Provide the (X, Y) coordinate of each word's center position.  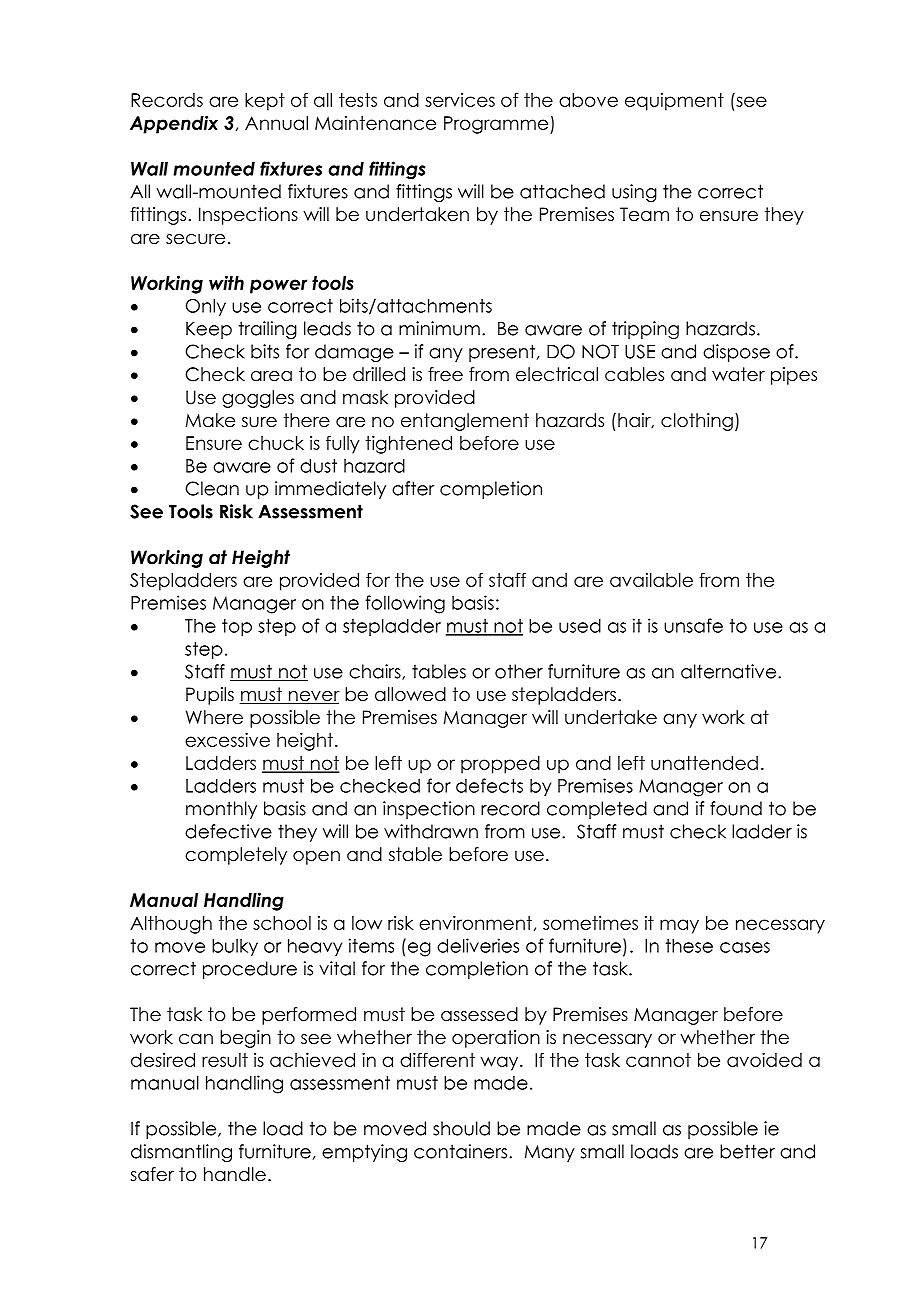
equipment (674, 102)
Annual (276, 123)
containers (462, 1151)
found (736, 808)
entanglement (465, 422)
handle (235, 1174)
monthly (221, 810)
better (747, 1151)
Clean (212, 488)
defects (489, 785)
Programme (497, 125)
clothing (697, 422)
